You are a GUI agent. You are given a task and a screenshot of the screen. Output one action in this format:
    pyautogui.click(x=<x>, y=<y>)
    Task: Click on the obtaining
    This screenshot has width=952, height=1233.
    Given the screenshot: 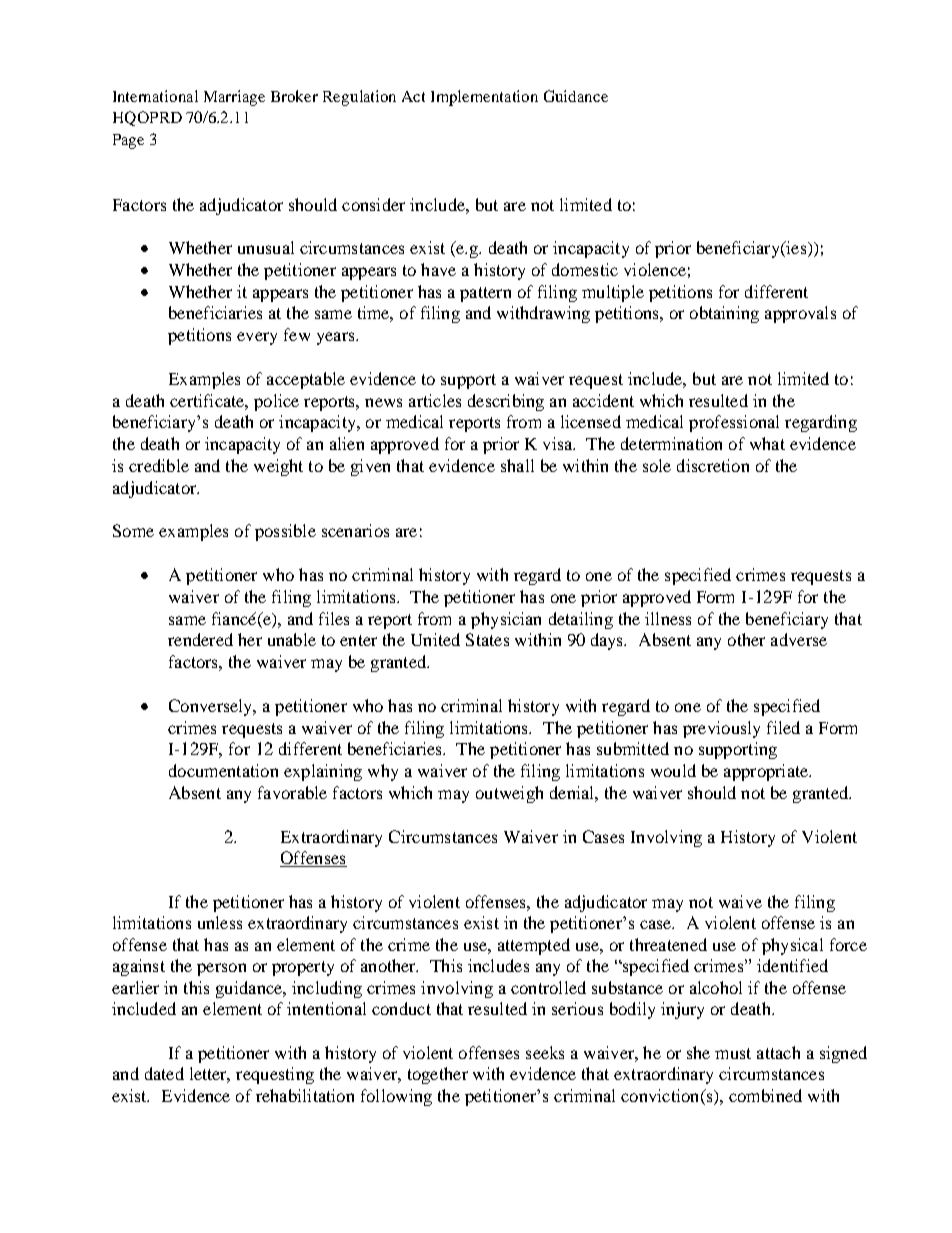 What is the action you would take?
    pyautogui.click(x=724, y=314)
